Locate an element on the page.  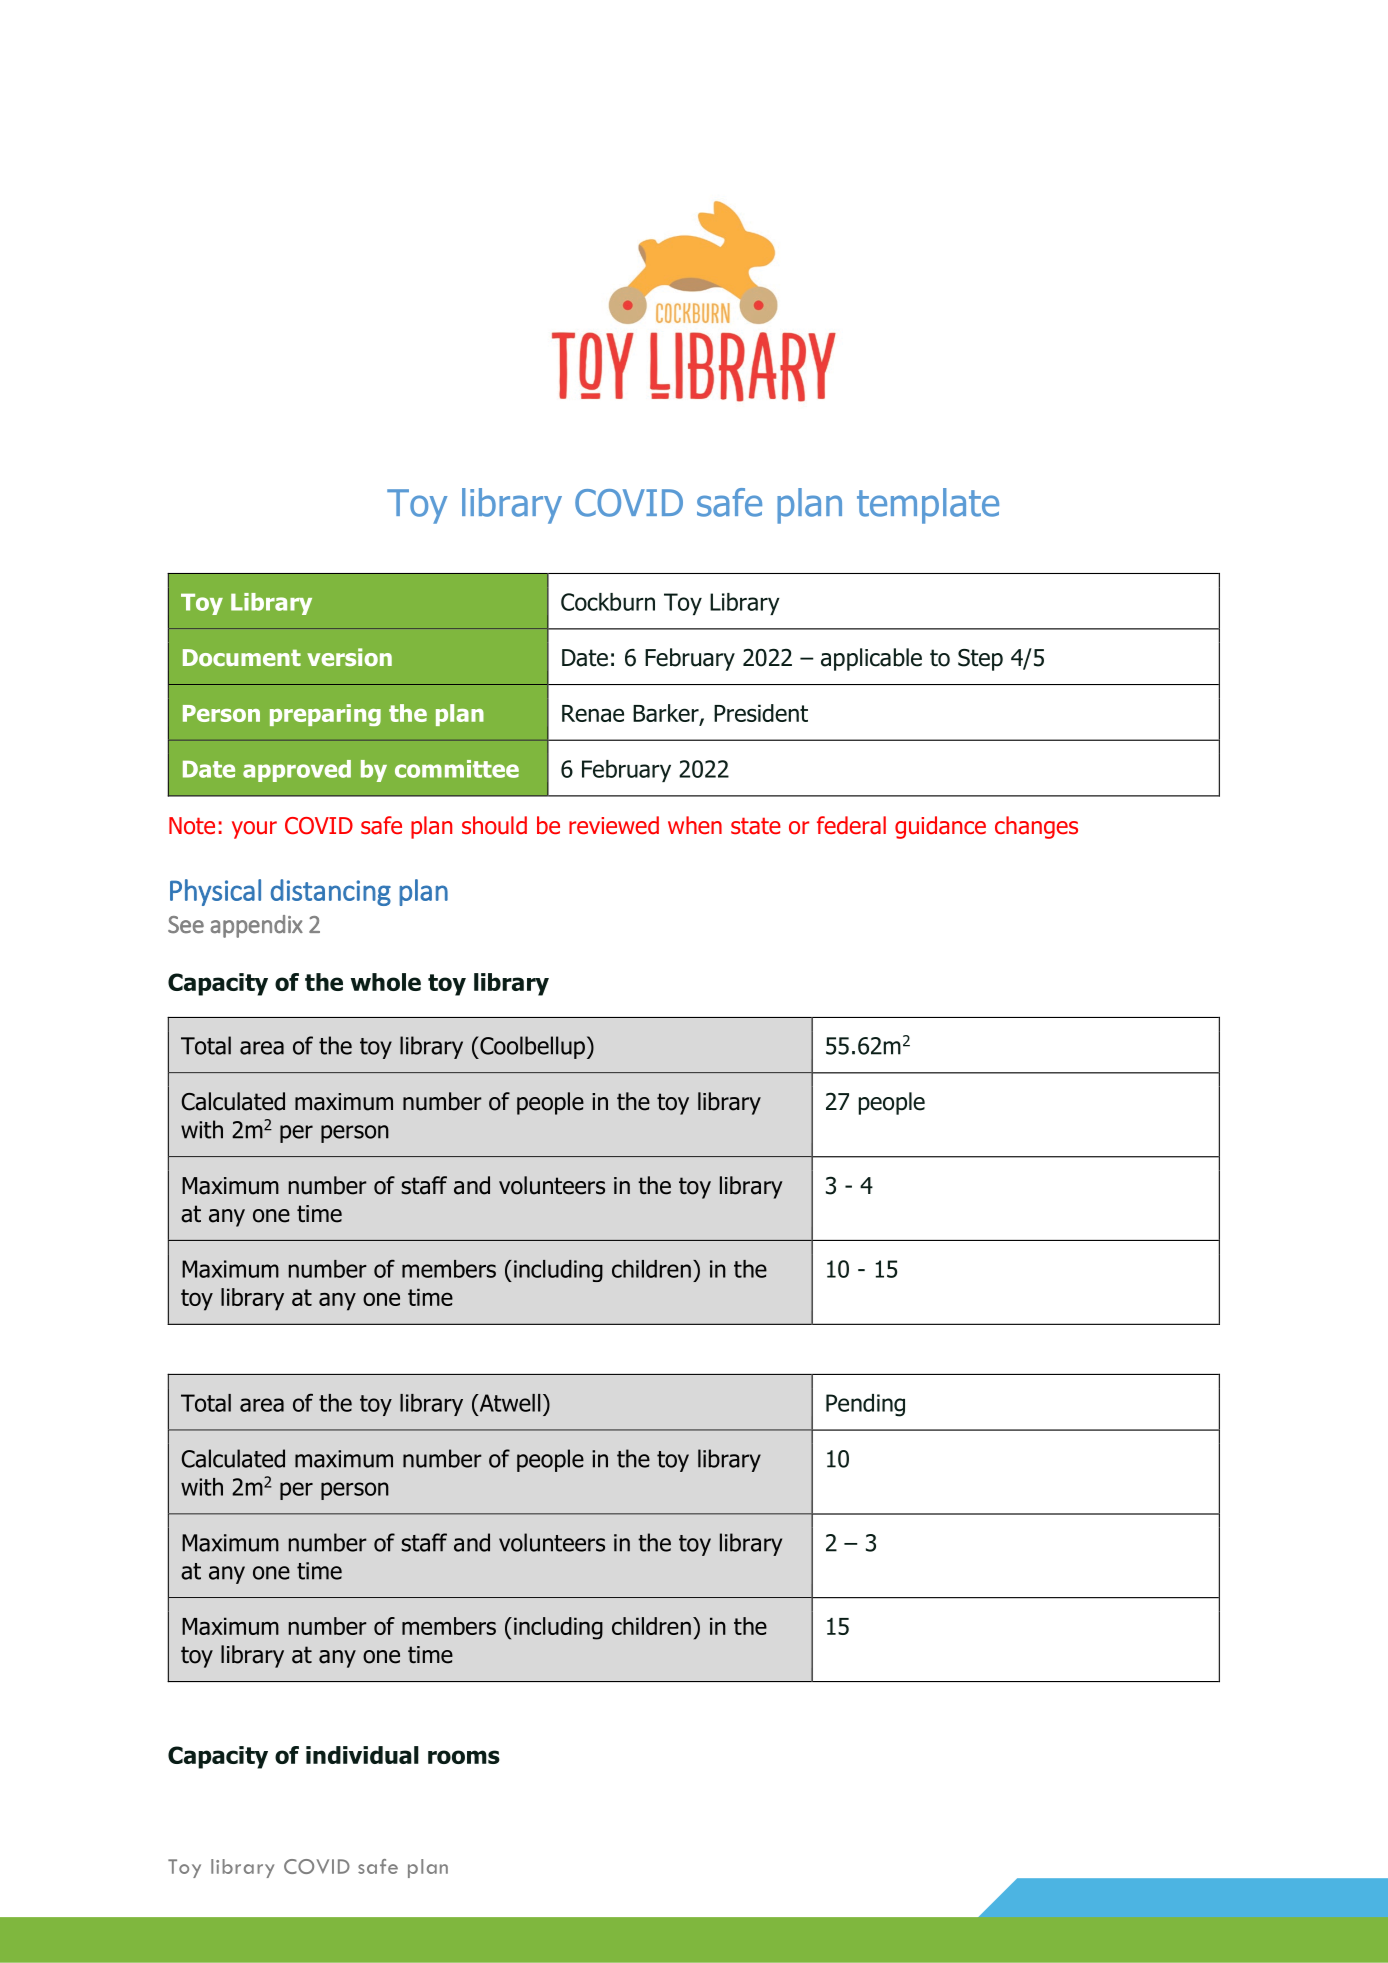
rooms is located at coordinates (464, 1757).
